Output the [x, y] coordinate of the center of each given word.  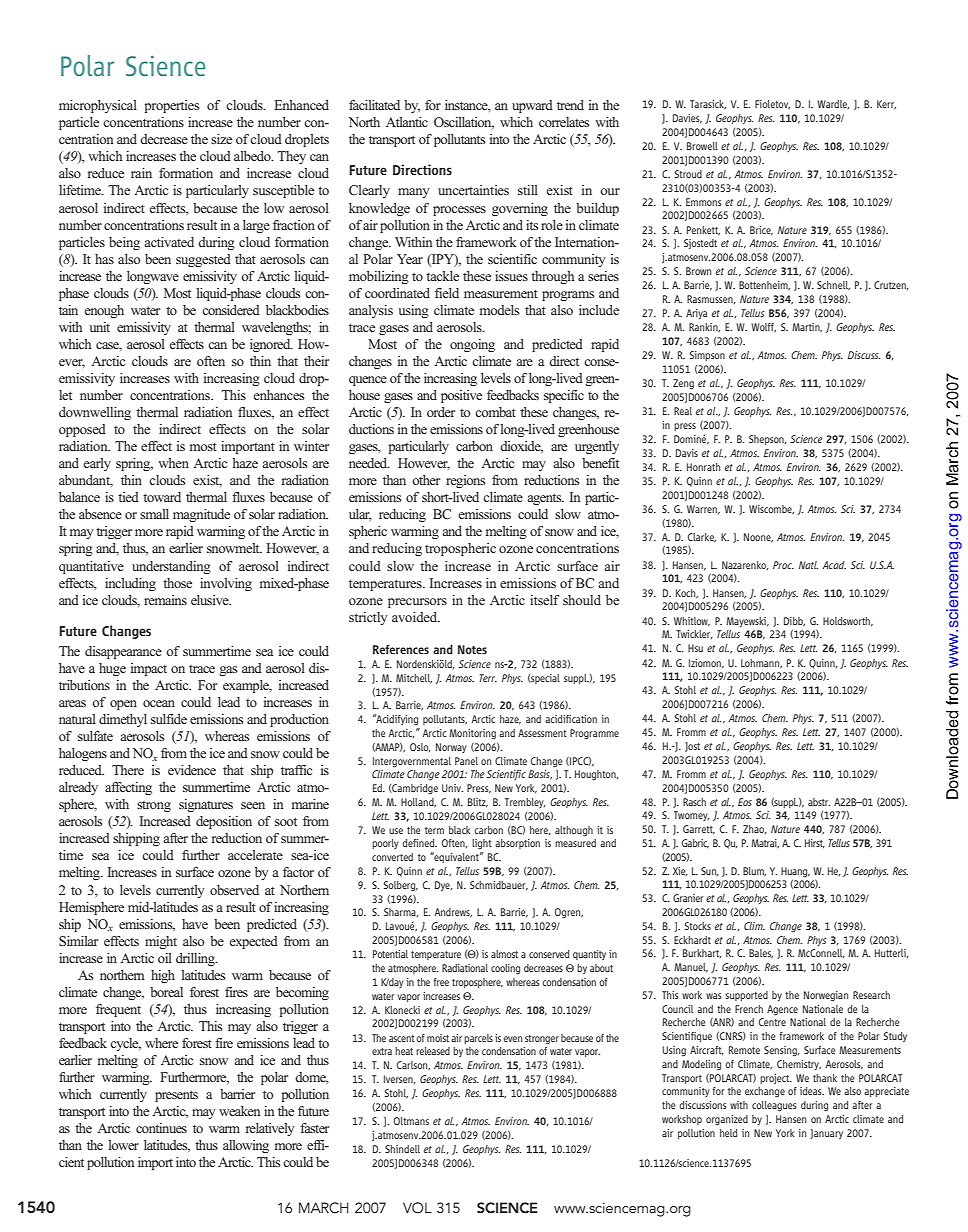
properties [172, 106]
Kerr [886, 105]
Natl [808, 565]
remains [165, 600]
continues [161, 1128]
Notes [472, 649]
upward [532, 106]
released [433, 1051]
